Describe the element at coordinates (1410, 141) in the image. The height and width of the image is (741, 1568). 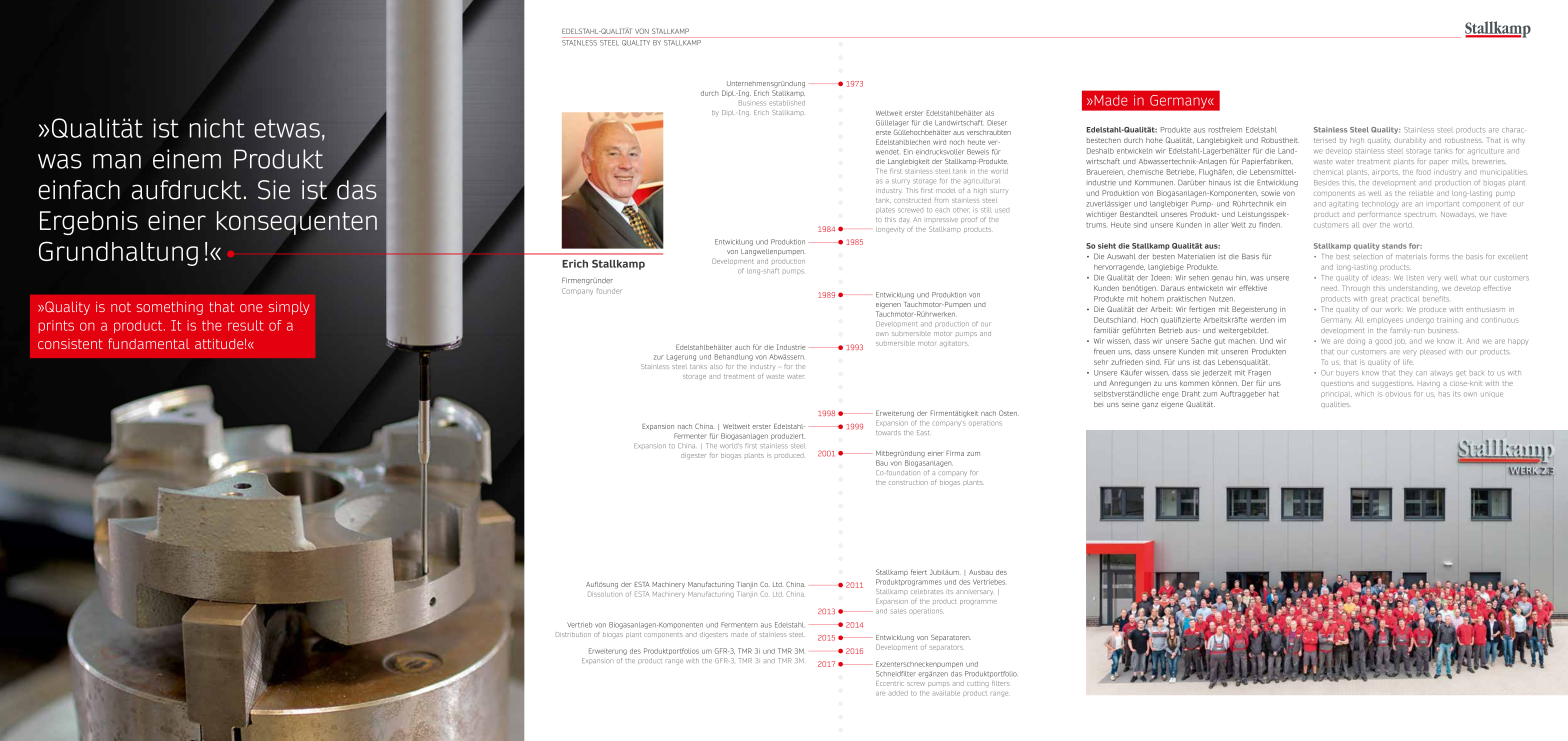
I see `durability` at that location.
